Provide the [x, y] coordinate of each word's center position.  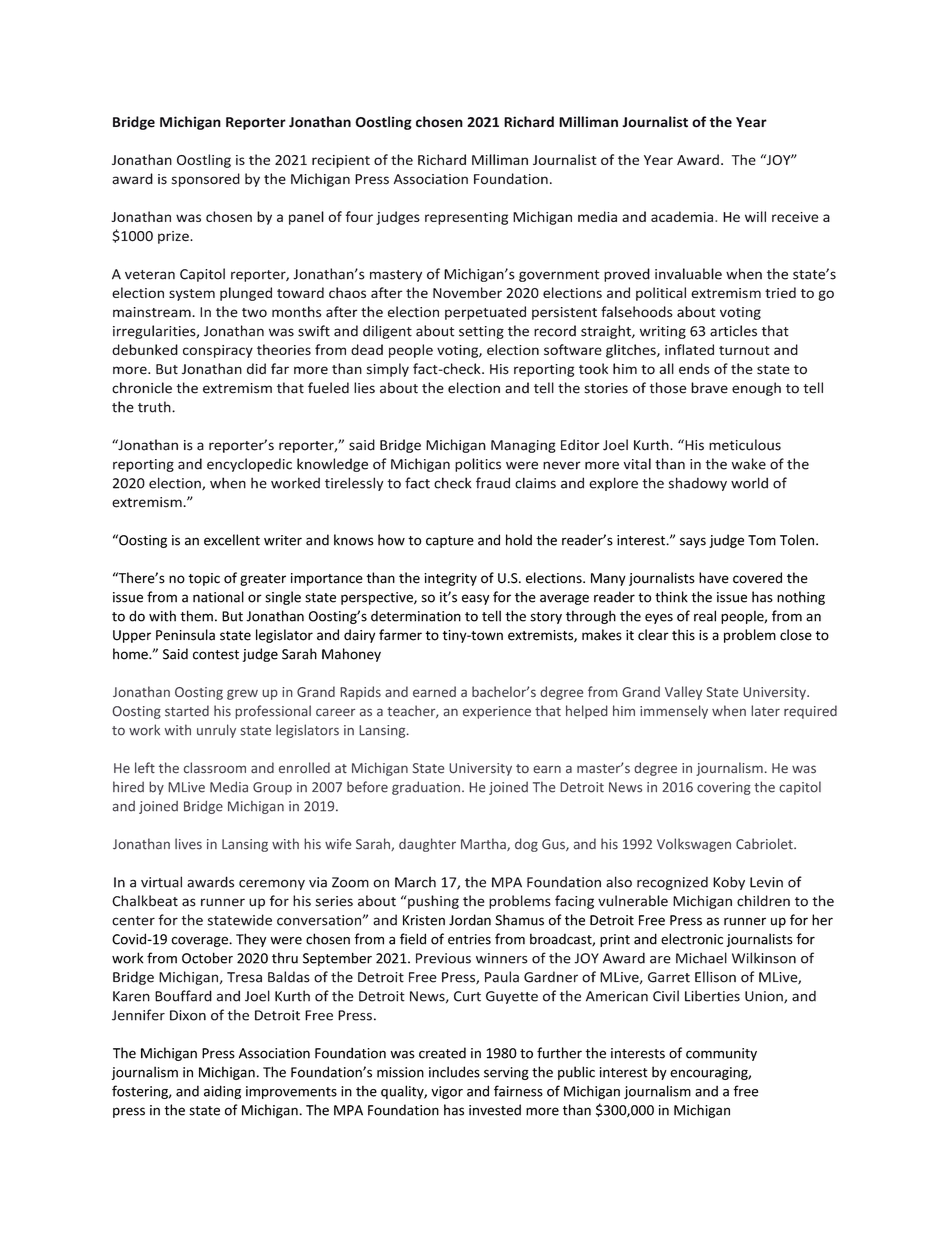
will [755, 216]
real [705, 616]
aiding [222, 1092]
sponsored [206, 180]
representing [466, 218]
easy [476, 599]
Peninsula [185, 635]
